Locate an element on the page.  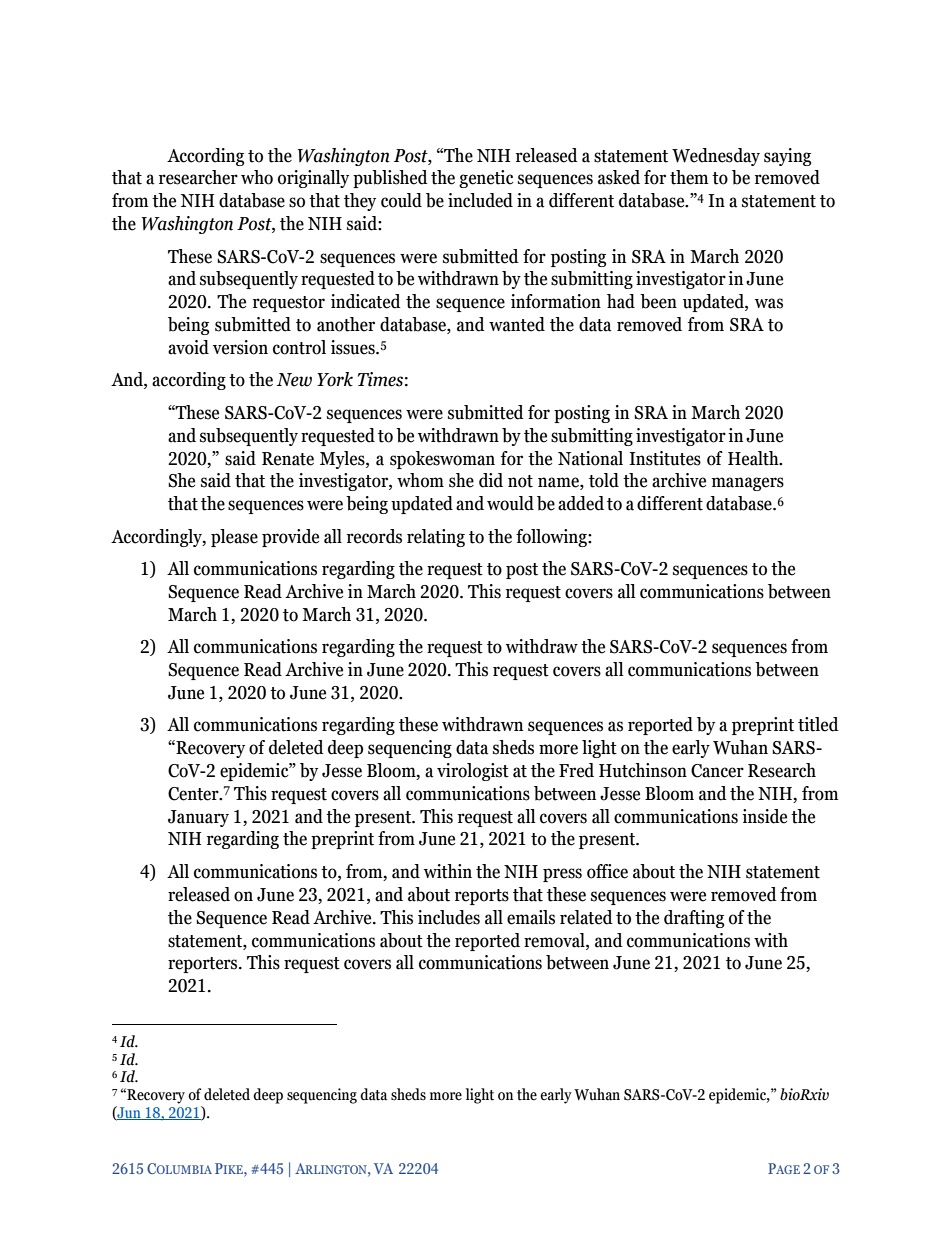
Myles is located at coordinates (343, 460).
